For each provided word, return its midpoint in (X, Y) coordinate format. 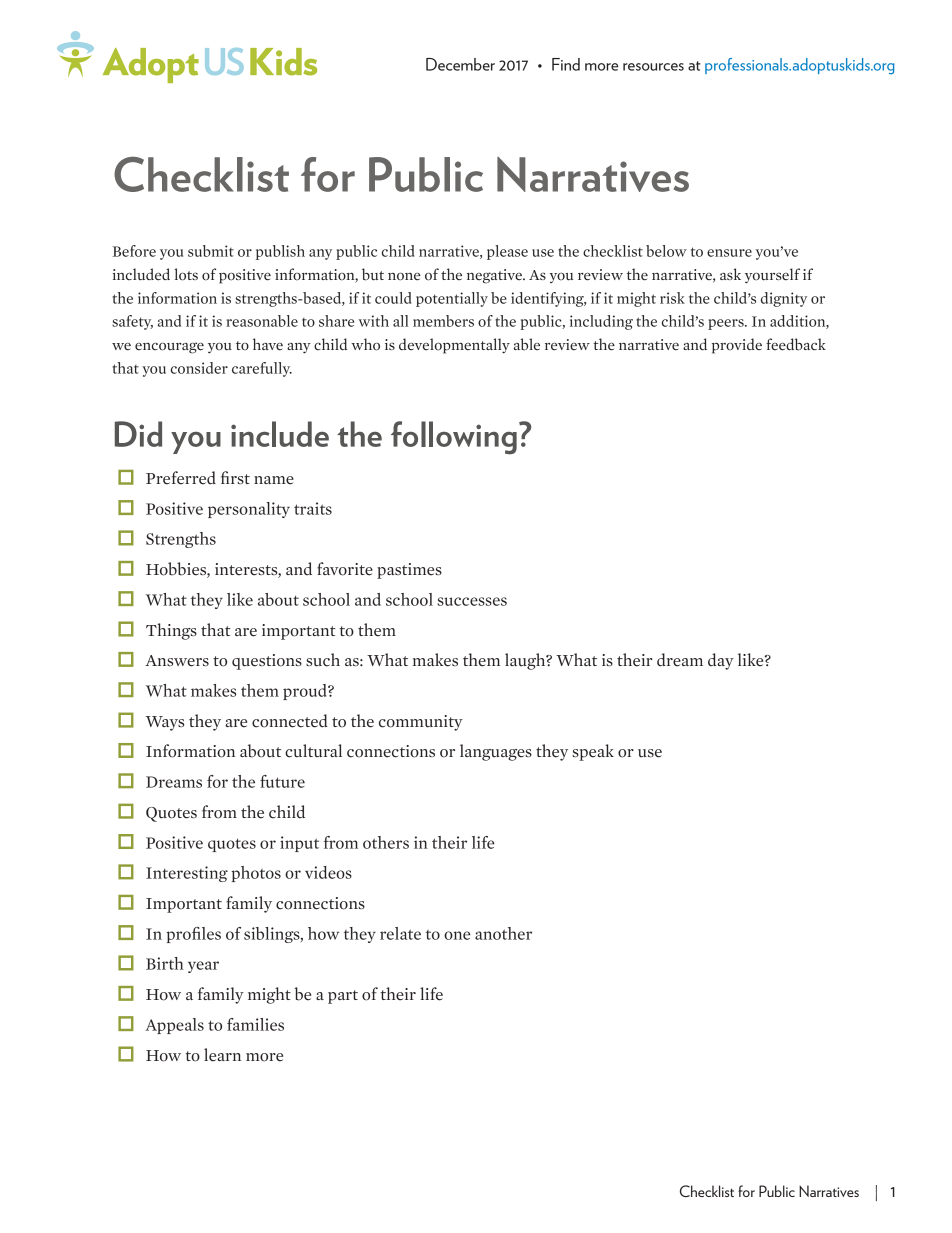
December (460, 64)
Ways (165, 723)
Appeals (174, 1026)
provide (737, 346)
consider (199, 368)
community (421, 723)
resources (653, 67)
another (503, 933)
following (454, 437)
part (343, 997)
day (721, 661)
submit (211, 251)
